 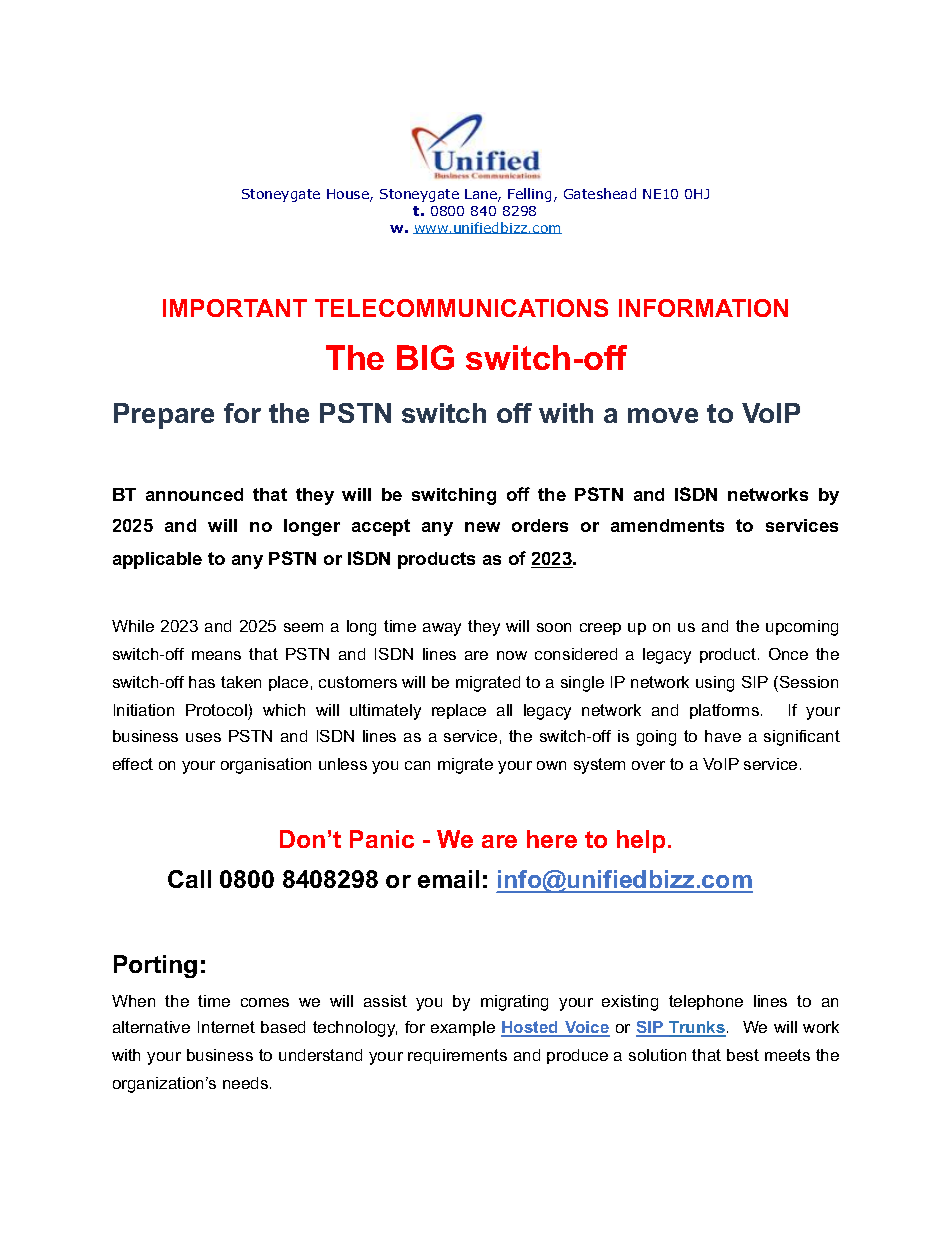 What do you see at coordinates (743, 1055) in the screenshot?
I see `best` at bounding box center [743, 1055].
